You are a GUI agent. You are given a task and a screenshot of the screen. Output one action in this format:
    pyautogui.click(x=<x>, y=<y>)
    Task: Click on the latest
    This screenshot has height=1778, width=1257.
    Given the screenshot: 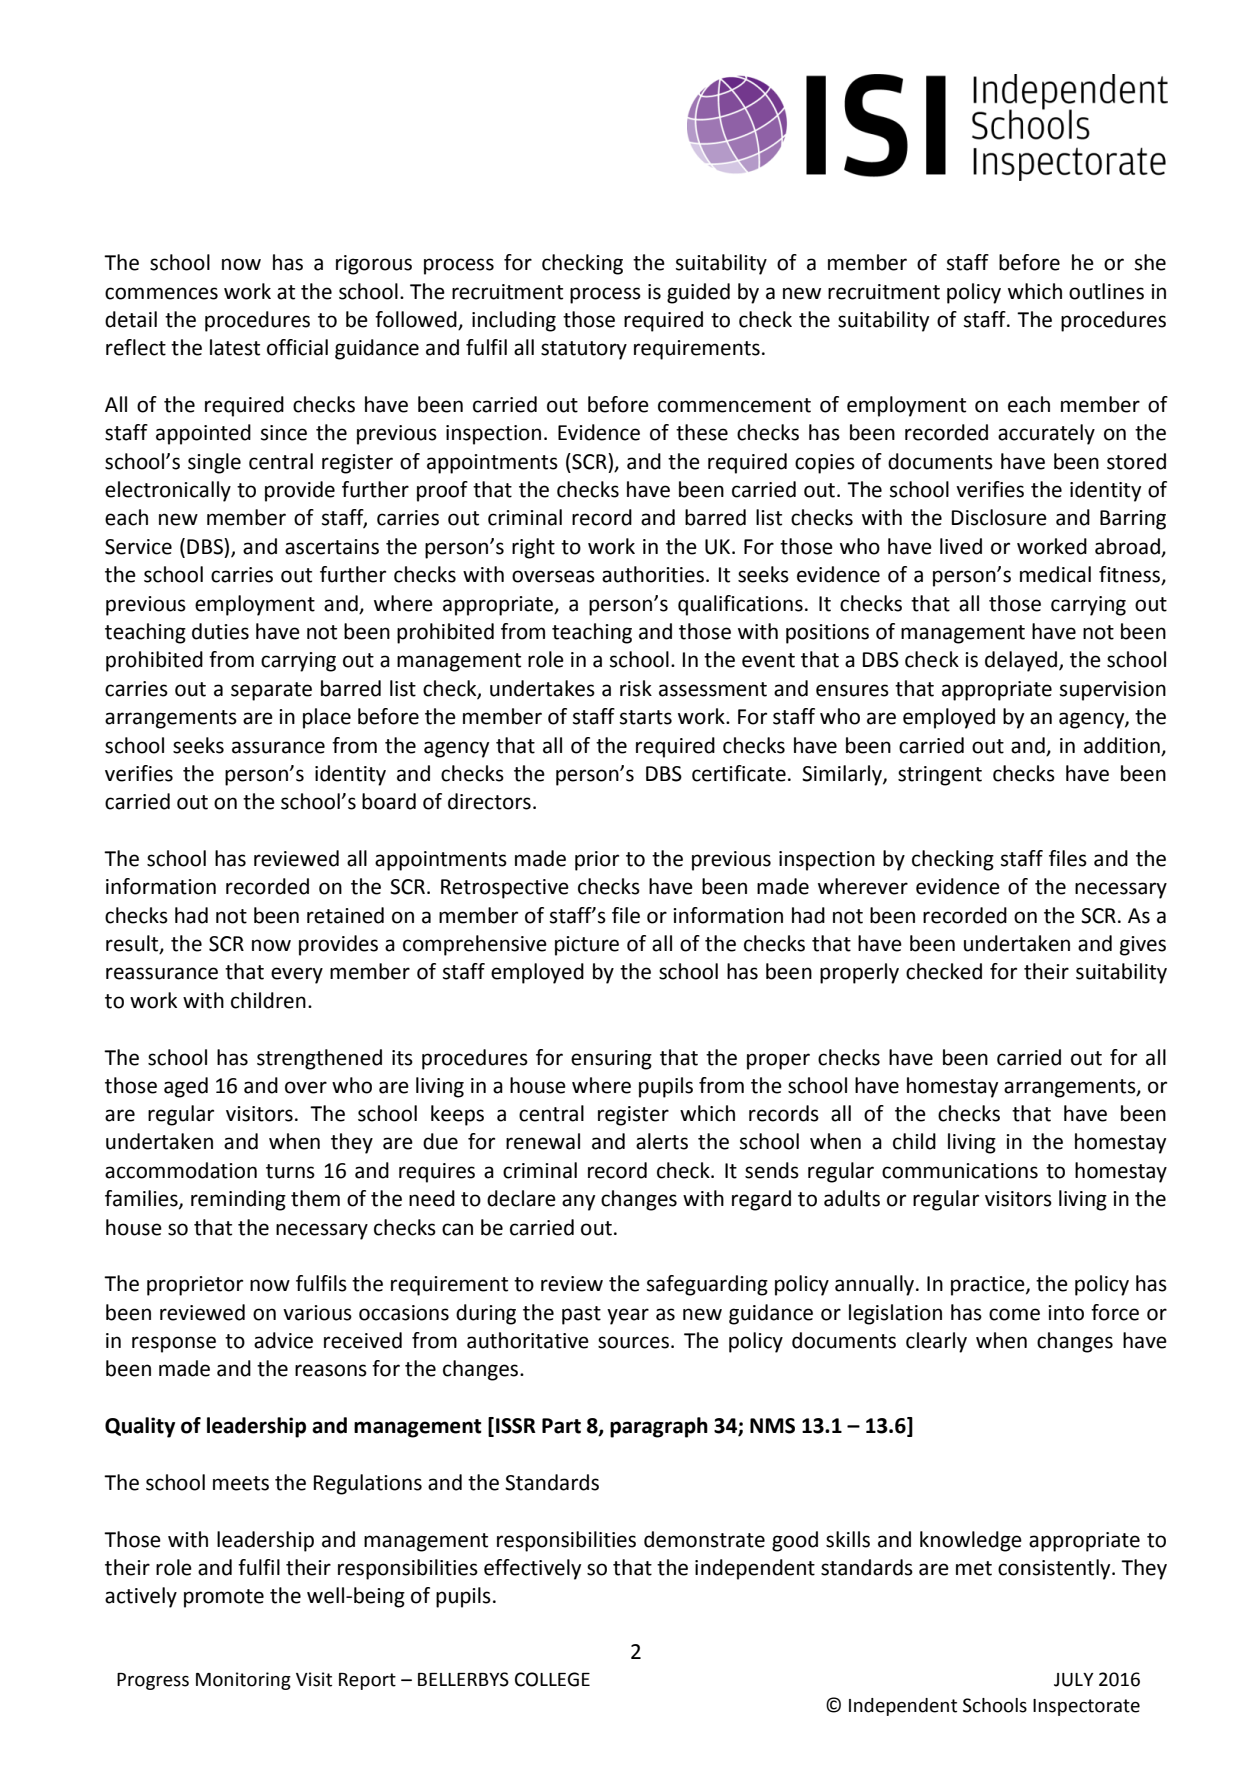 What is the action you would take?
    pyautogui.click(x=235, y=347)
